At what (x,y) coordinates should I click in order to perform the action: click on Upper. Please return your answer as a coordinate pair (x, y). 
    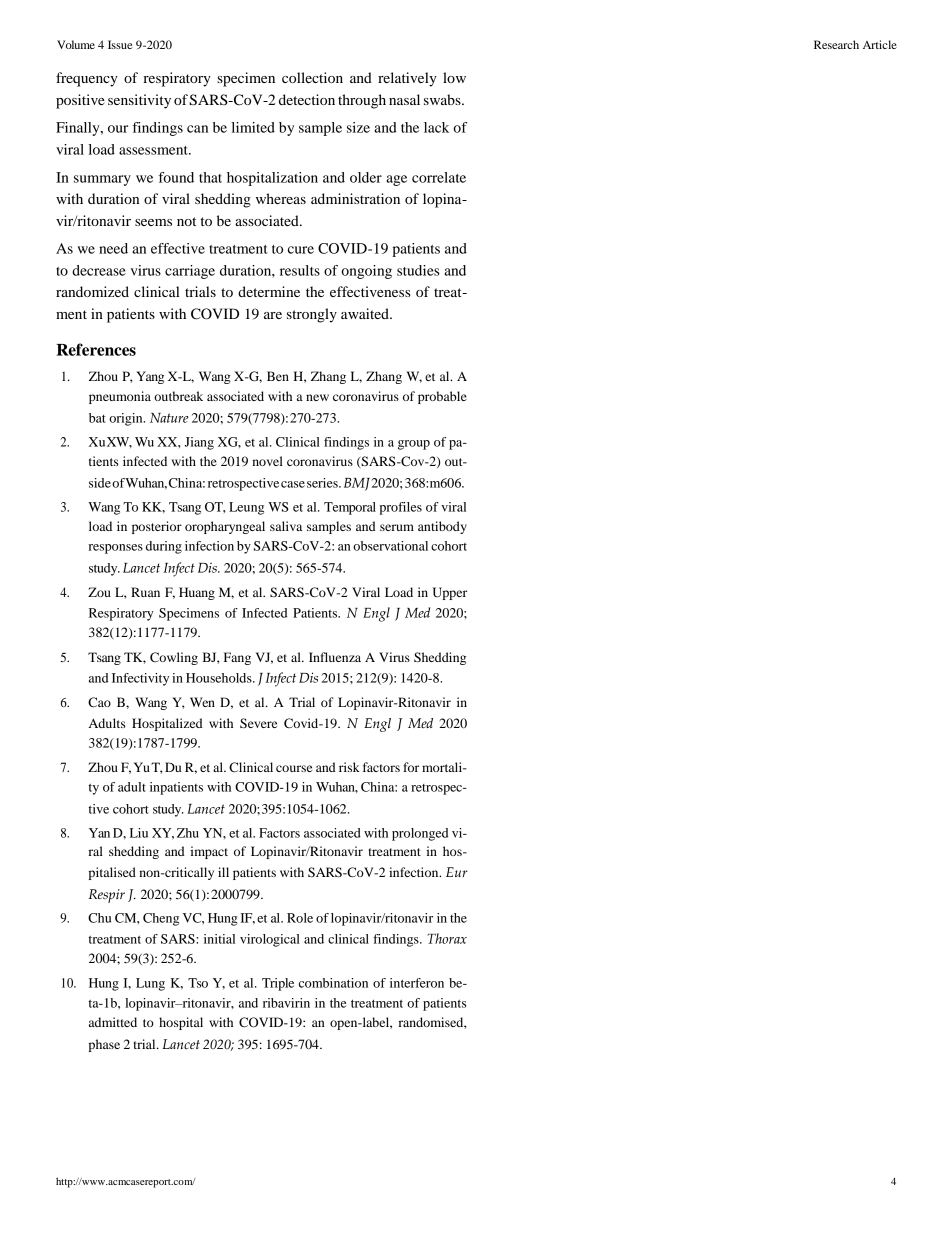
    Looking at the image, I should click on (450, 593).
